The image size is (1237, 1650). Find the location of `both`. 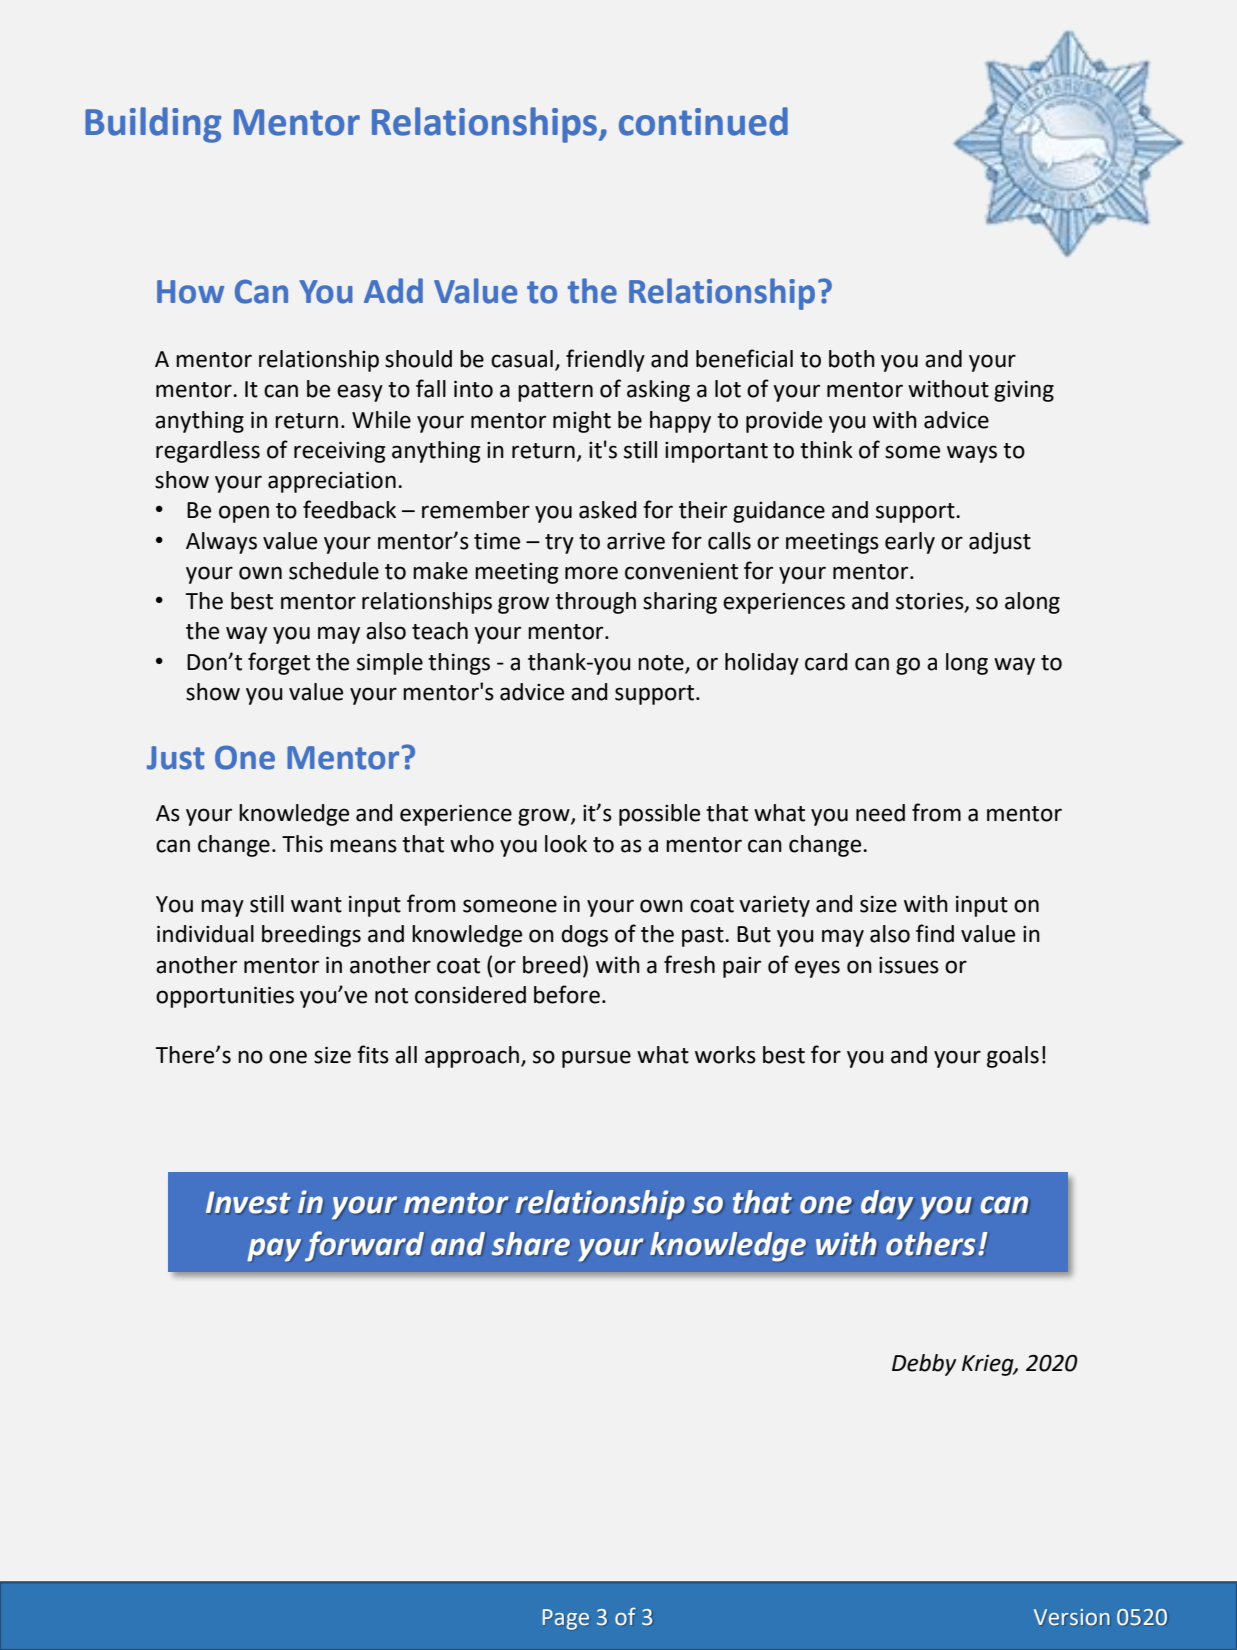

both is located at coordinates (852, 359).
